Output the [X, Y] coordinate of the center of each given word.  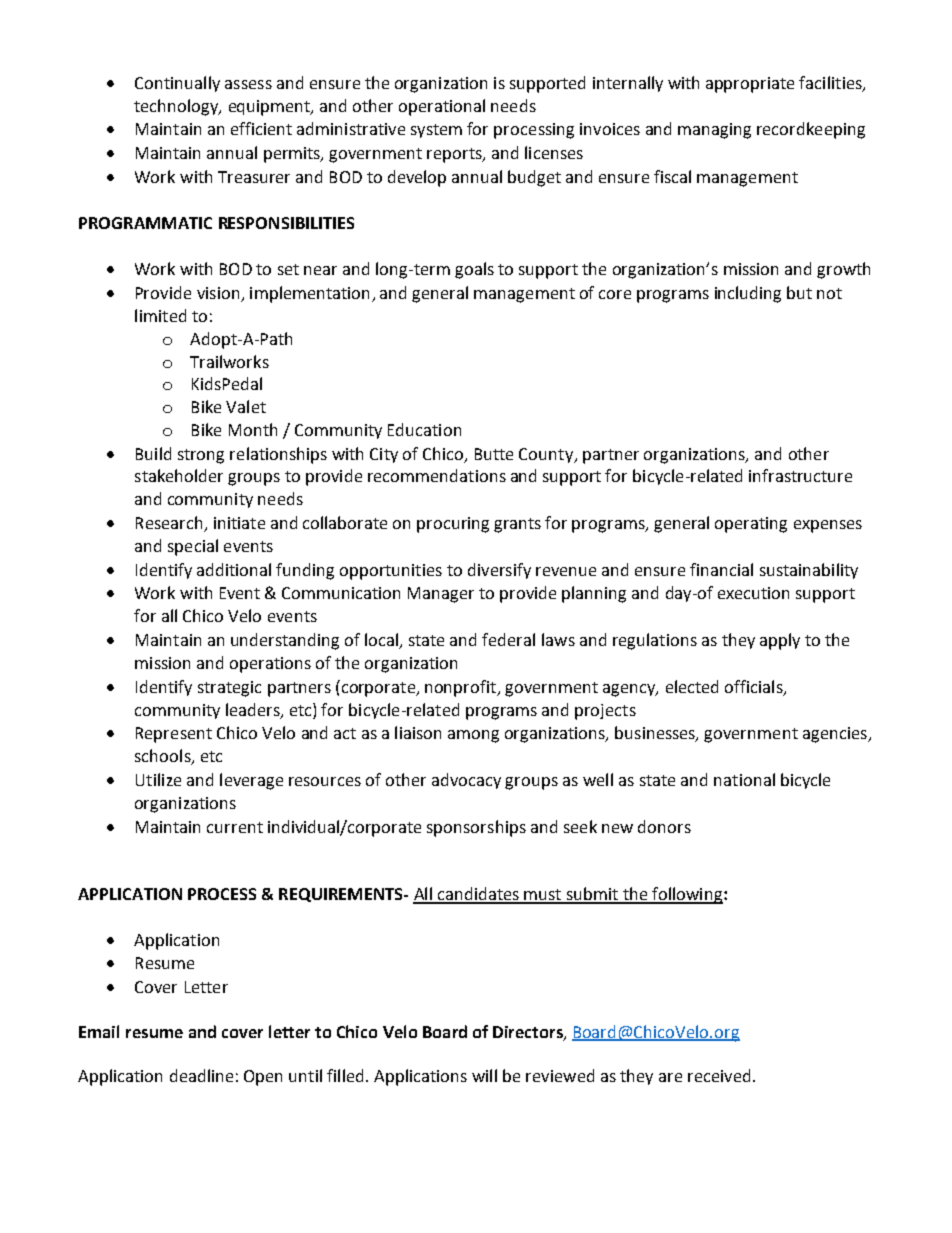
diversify [499, 571]
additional [234, 569]
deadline [201, 1075]
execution [753, 593]
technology [177, 107]
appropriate [750, 85]
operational [442, 107]
